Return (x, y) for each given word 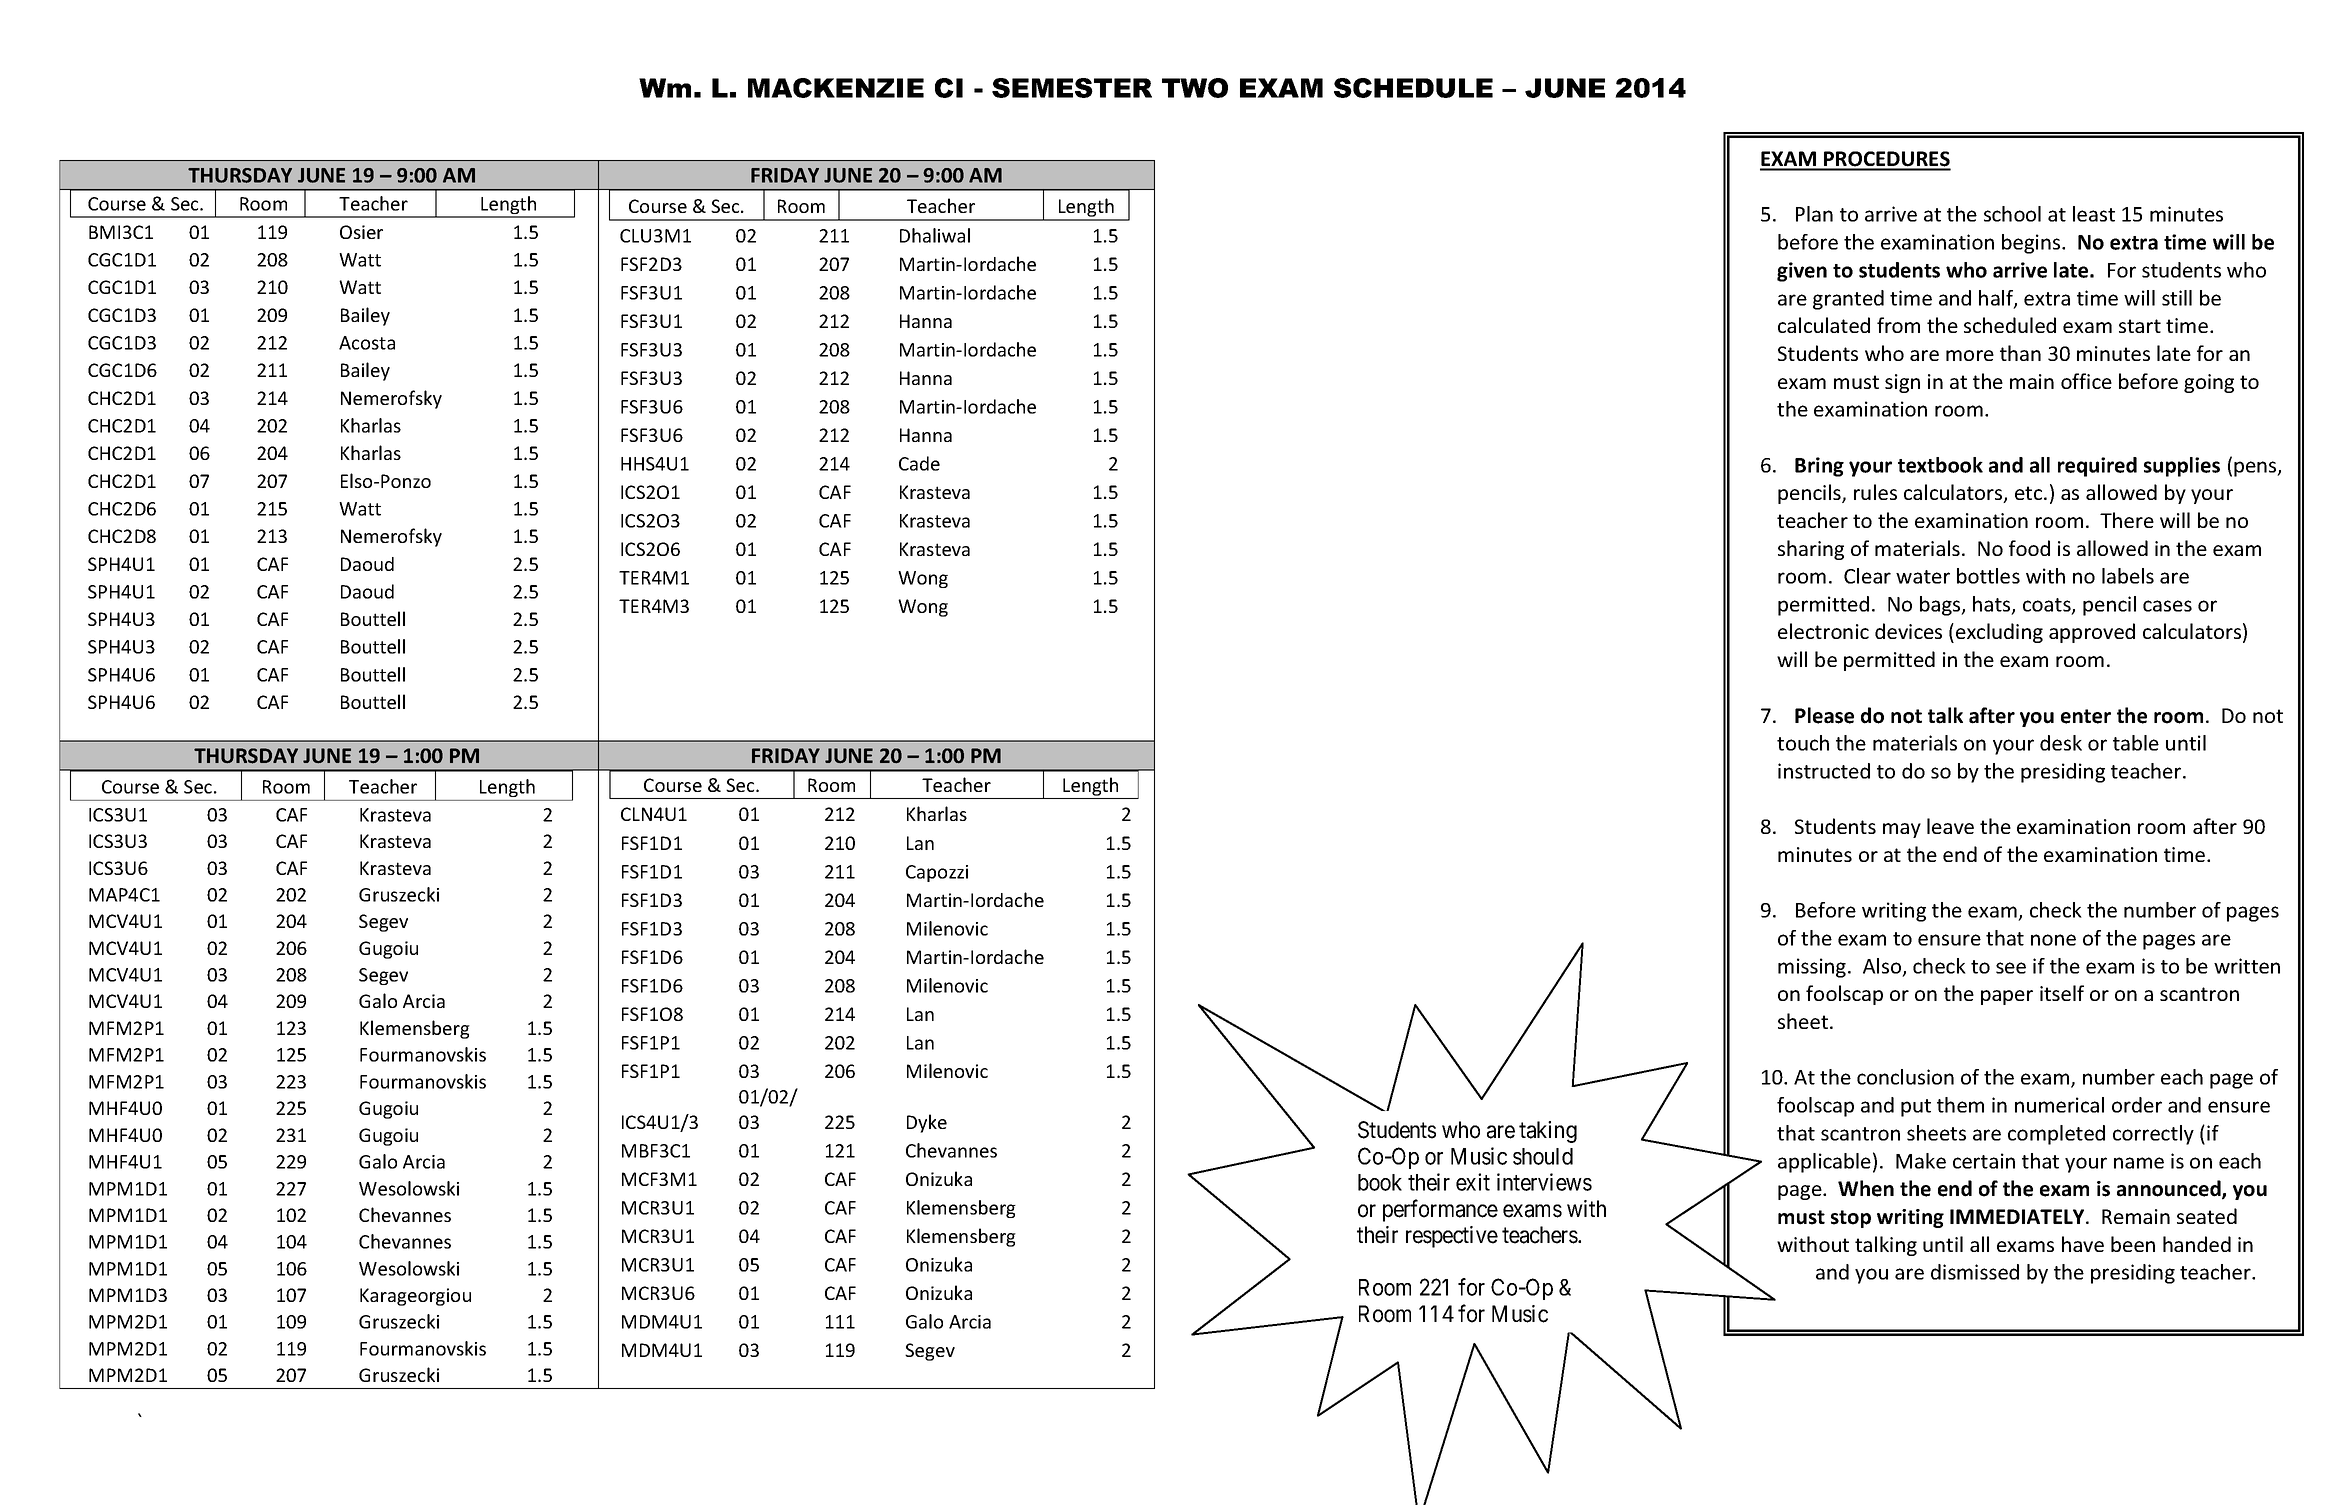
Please (1824, 715)
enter (2086, 716)
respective (1452, 1237)
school (2012, 214)
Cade (919, 463)
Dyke (927, 1123)
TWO (1195, 88)
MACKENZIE (836, 88)
